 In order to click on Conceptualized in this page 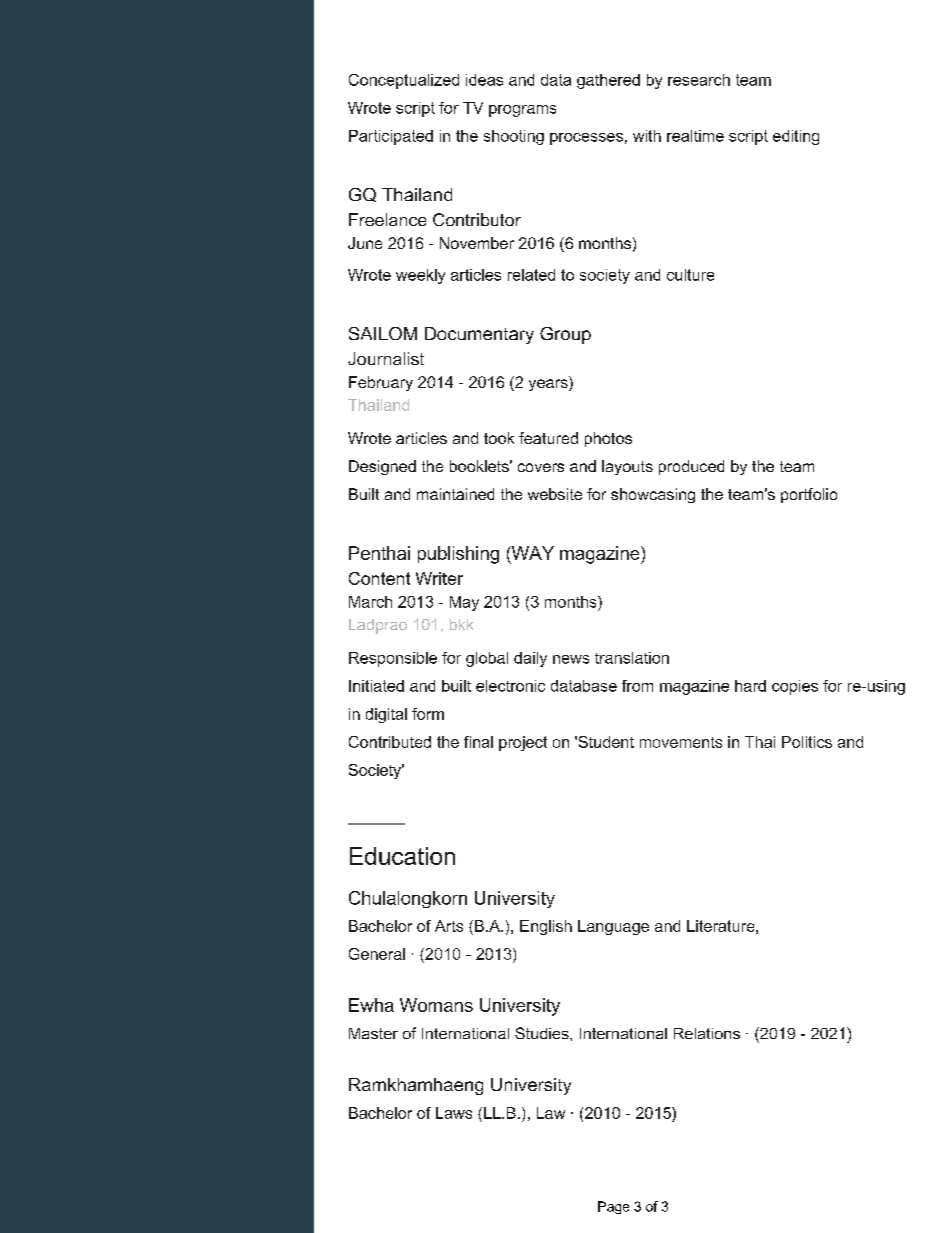, I will do `click(404, 81)`.
